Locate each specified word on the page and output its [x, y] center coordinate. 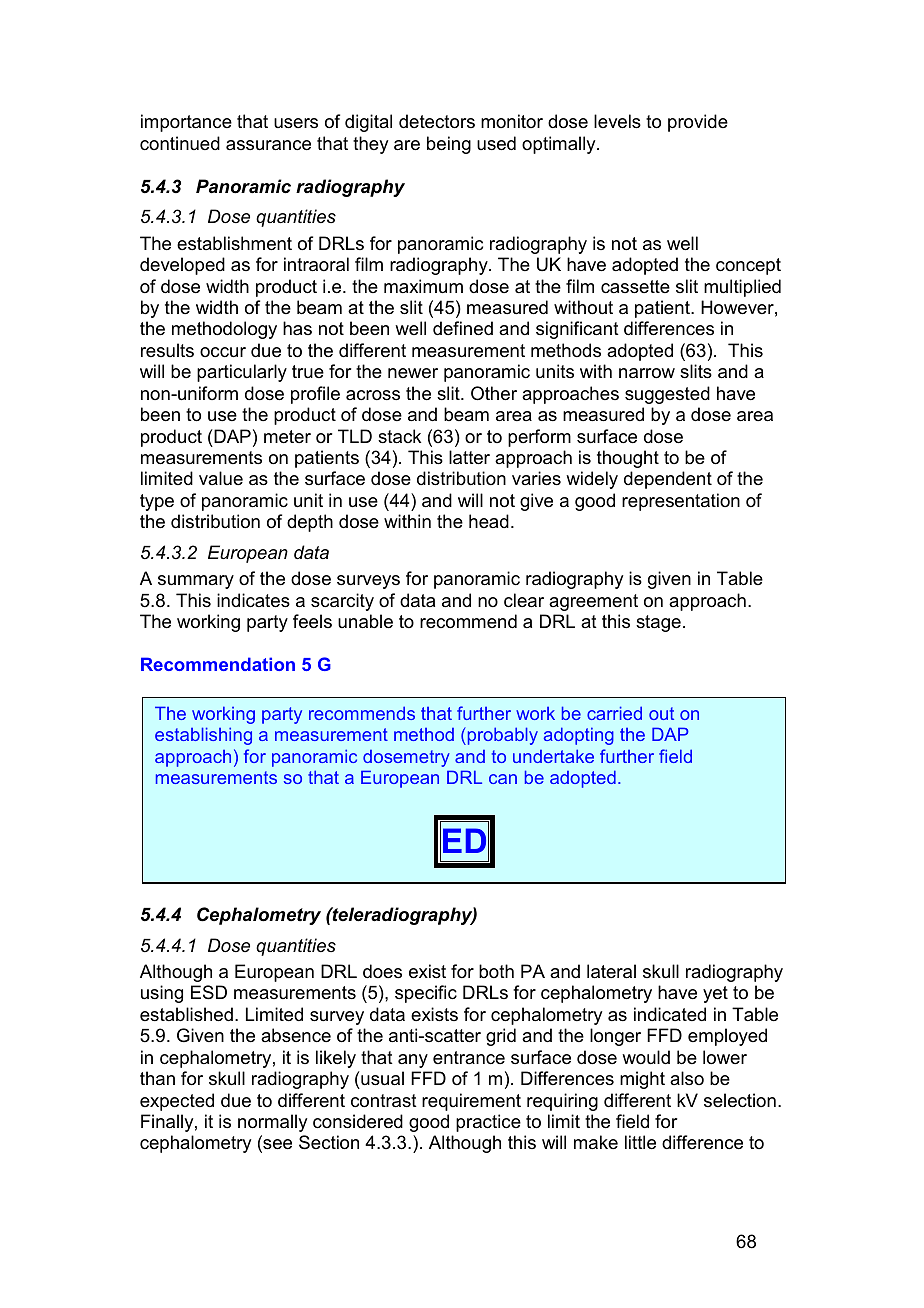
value [221, 478]
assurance [268, 145]
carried [614, 713]
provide [698, 123]
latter [469, 457]
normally [272, 1123]
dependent [668, 480]
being [449, 145]
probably [501, 736]
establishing [203, 736]
